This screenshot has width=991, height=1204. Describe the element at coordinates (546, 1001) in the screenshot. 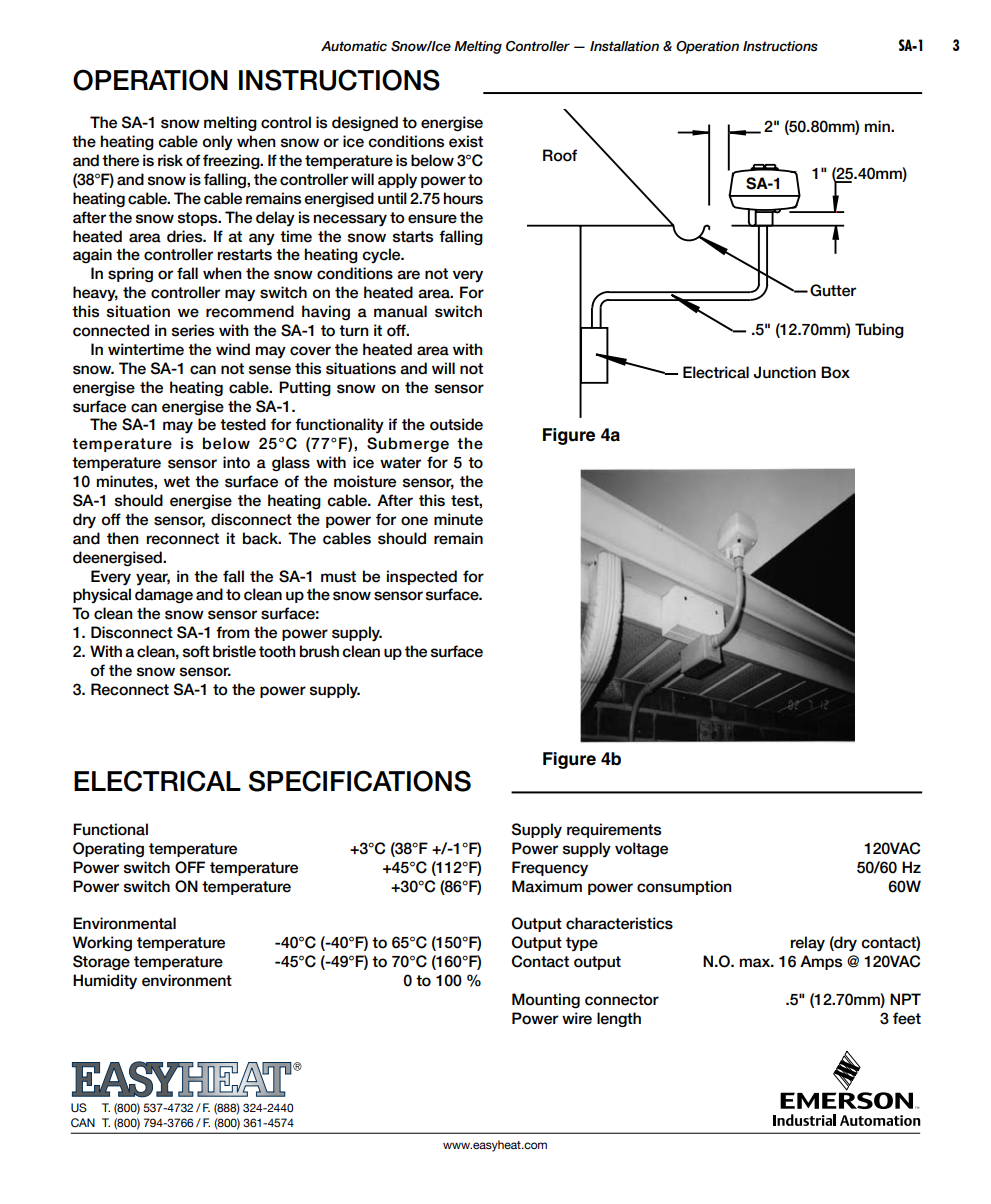

I see `Mounting` at that location.
